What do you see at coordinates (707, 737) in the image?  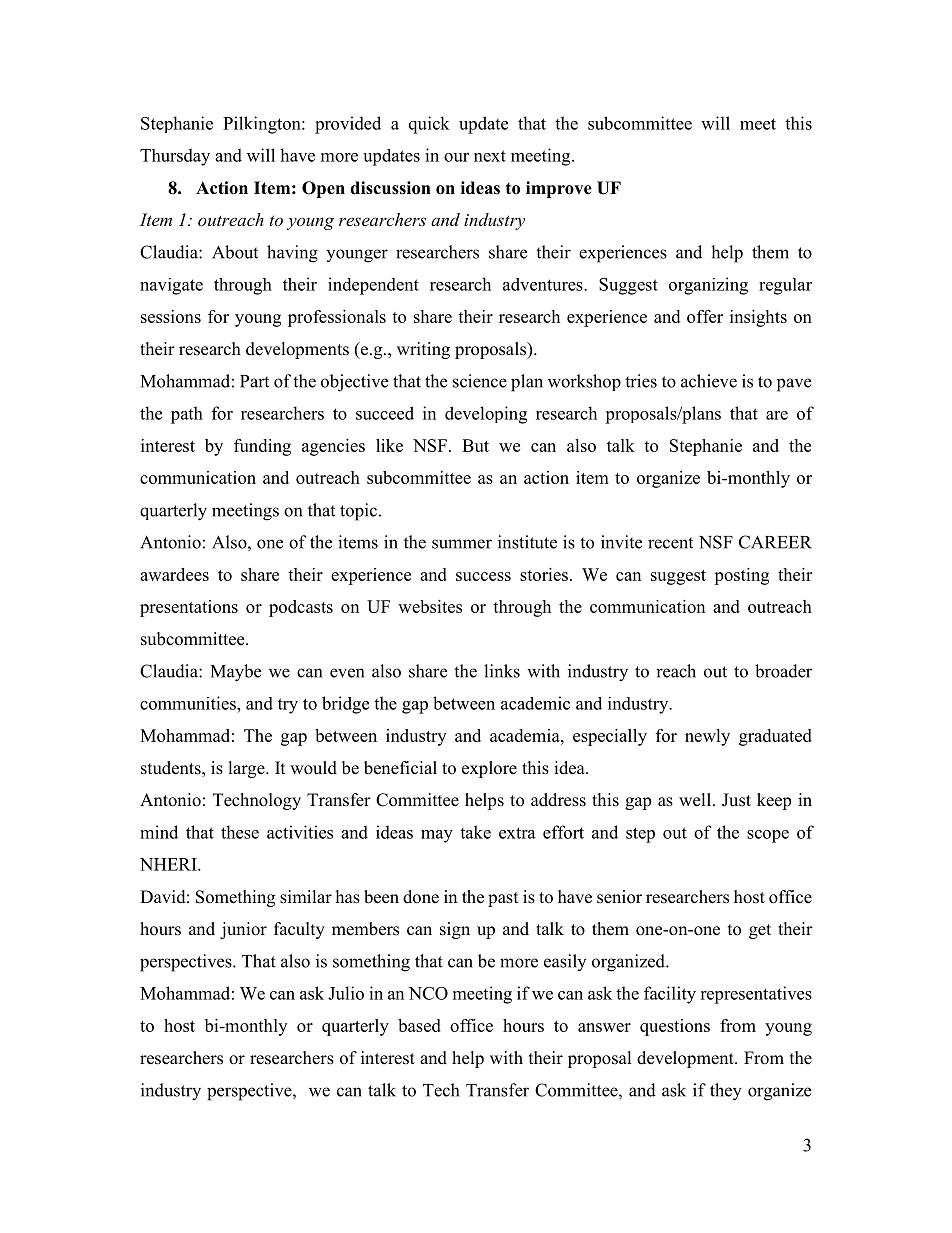 I see `newly` at bounding box center [707, 737].
